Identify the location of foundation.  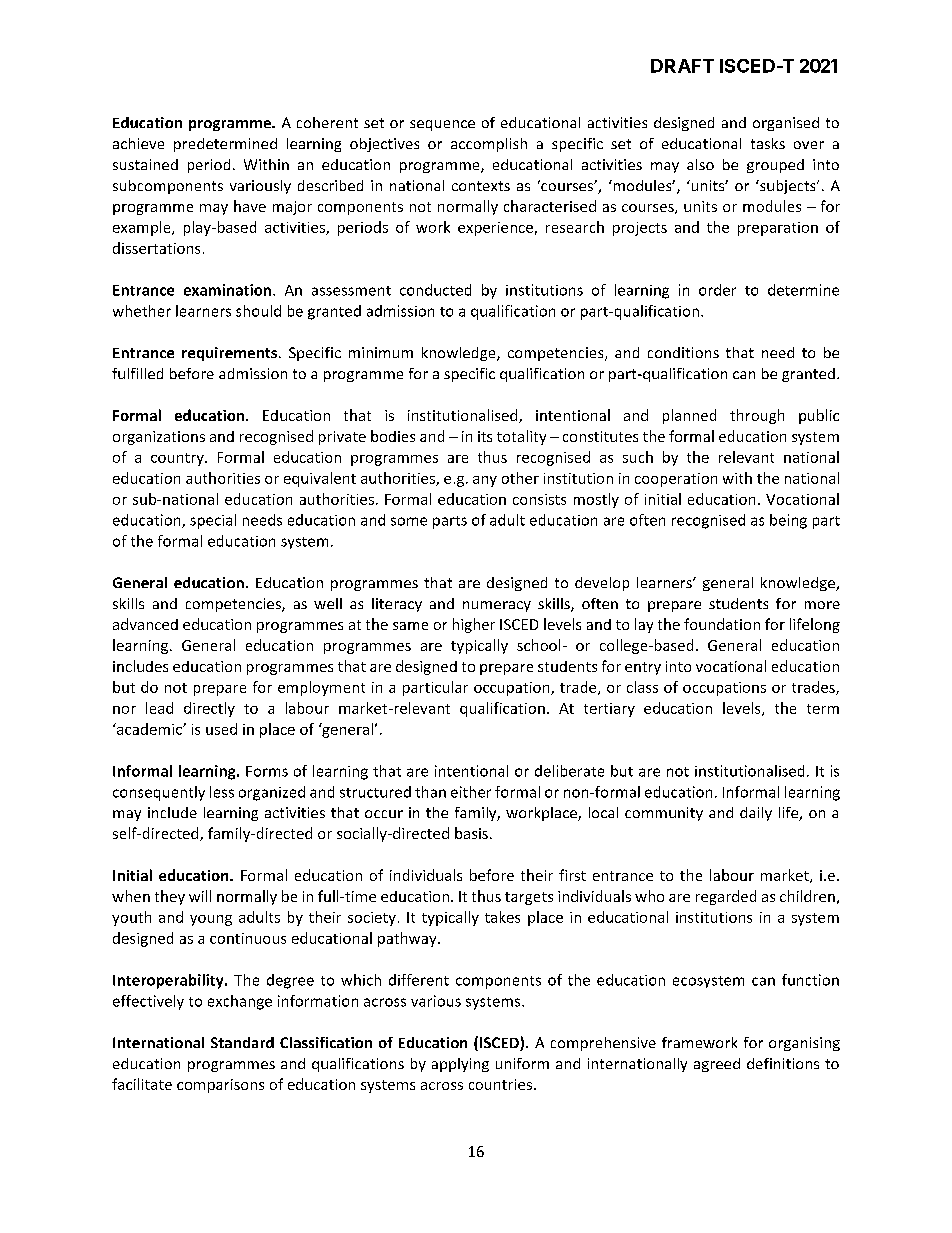
(722, 624).
